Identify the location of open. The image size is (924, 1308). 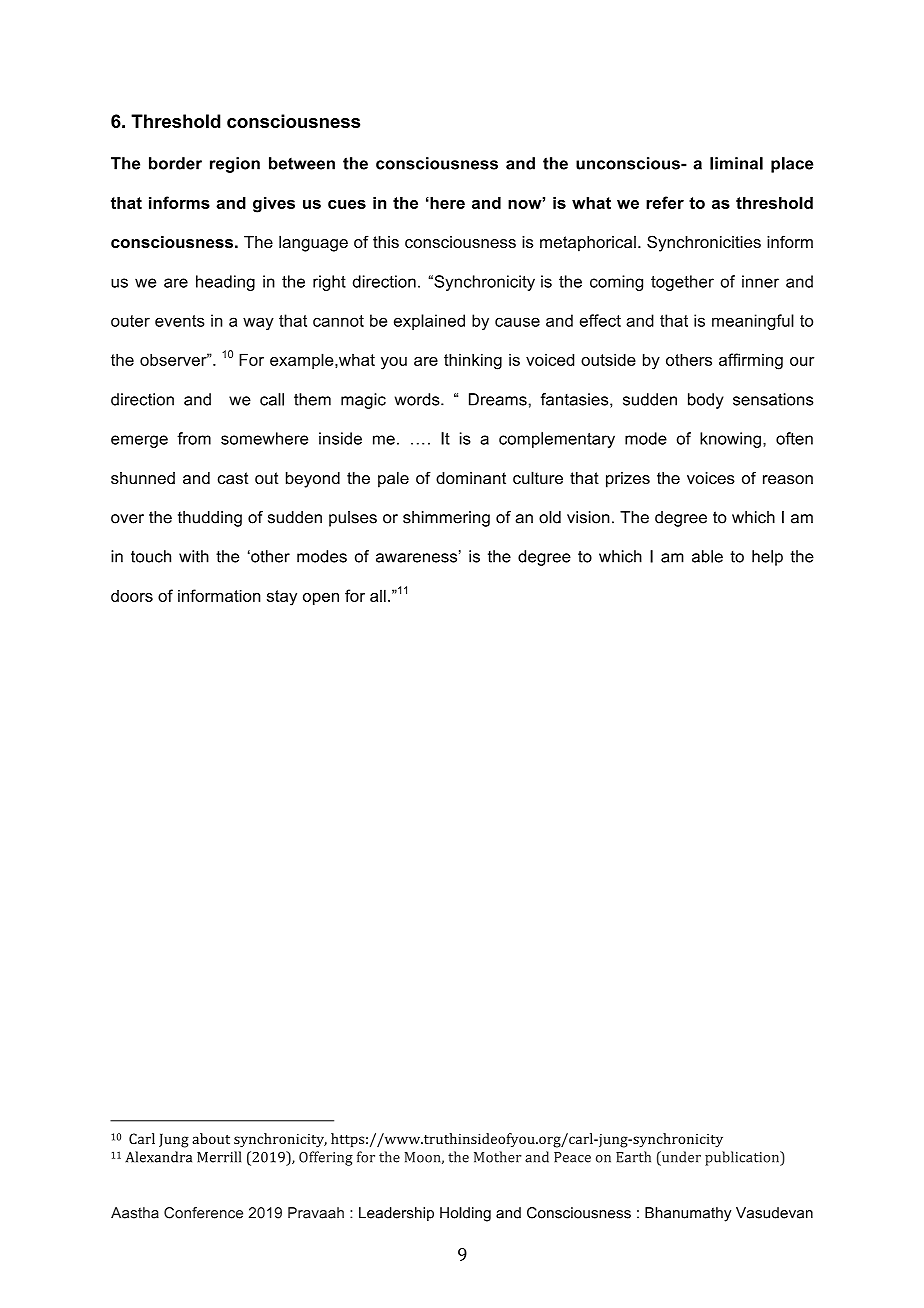
(321, 599).
